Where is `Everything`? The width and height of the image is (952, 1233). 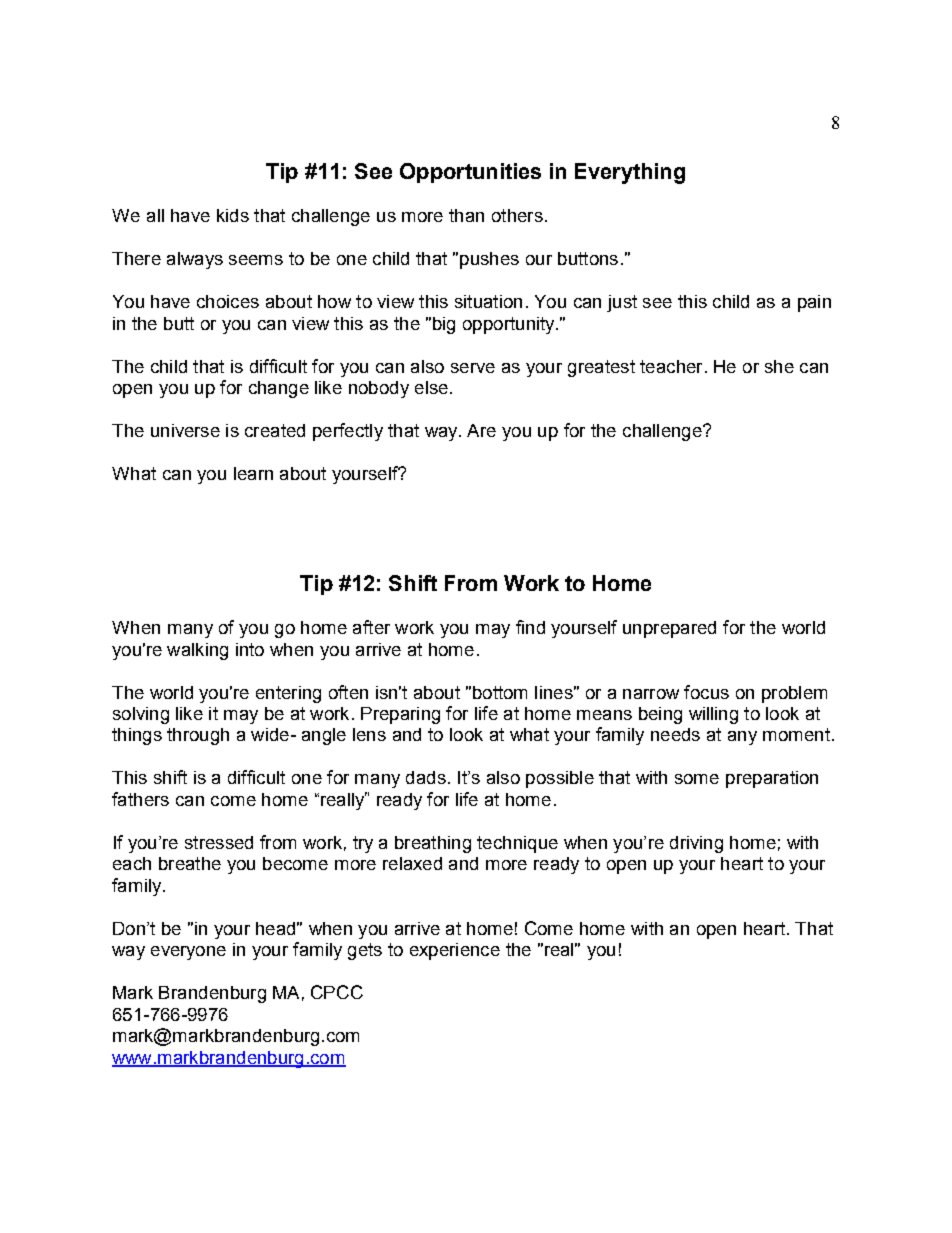 Everything is located at coordinates (630, 173).
